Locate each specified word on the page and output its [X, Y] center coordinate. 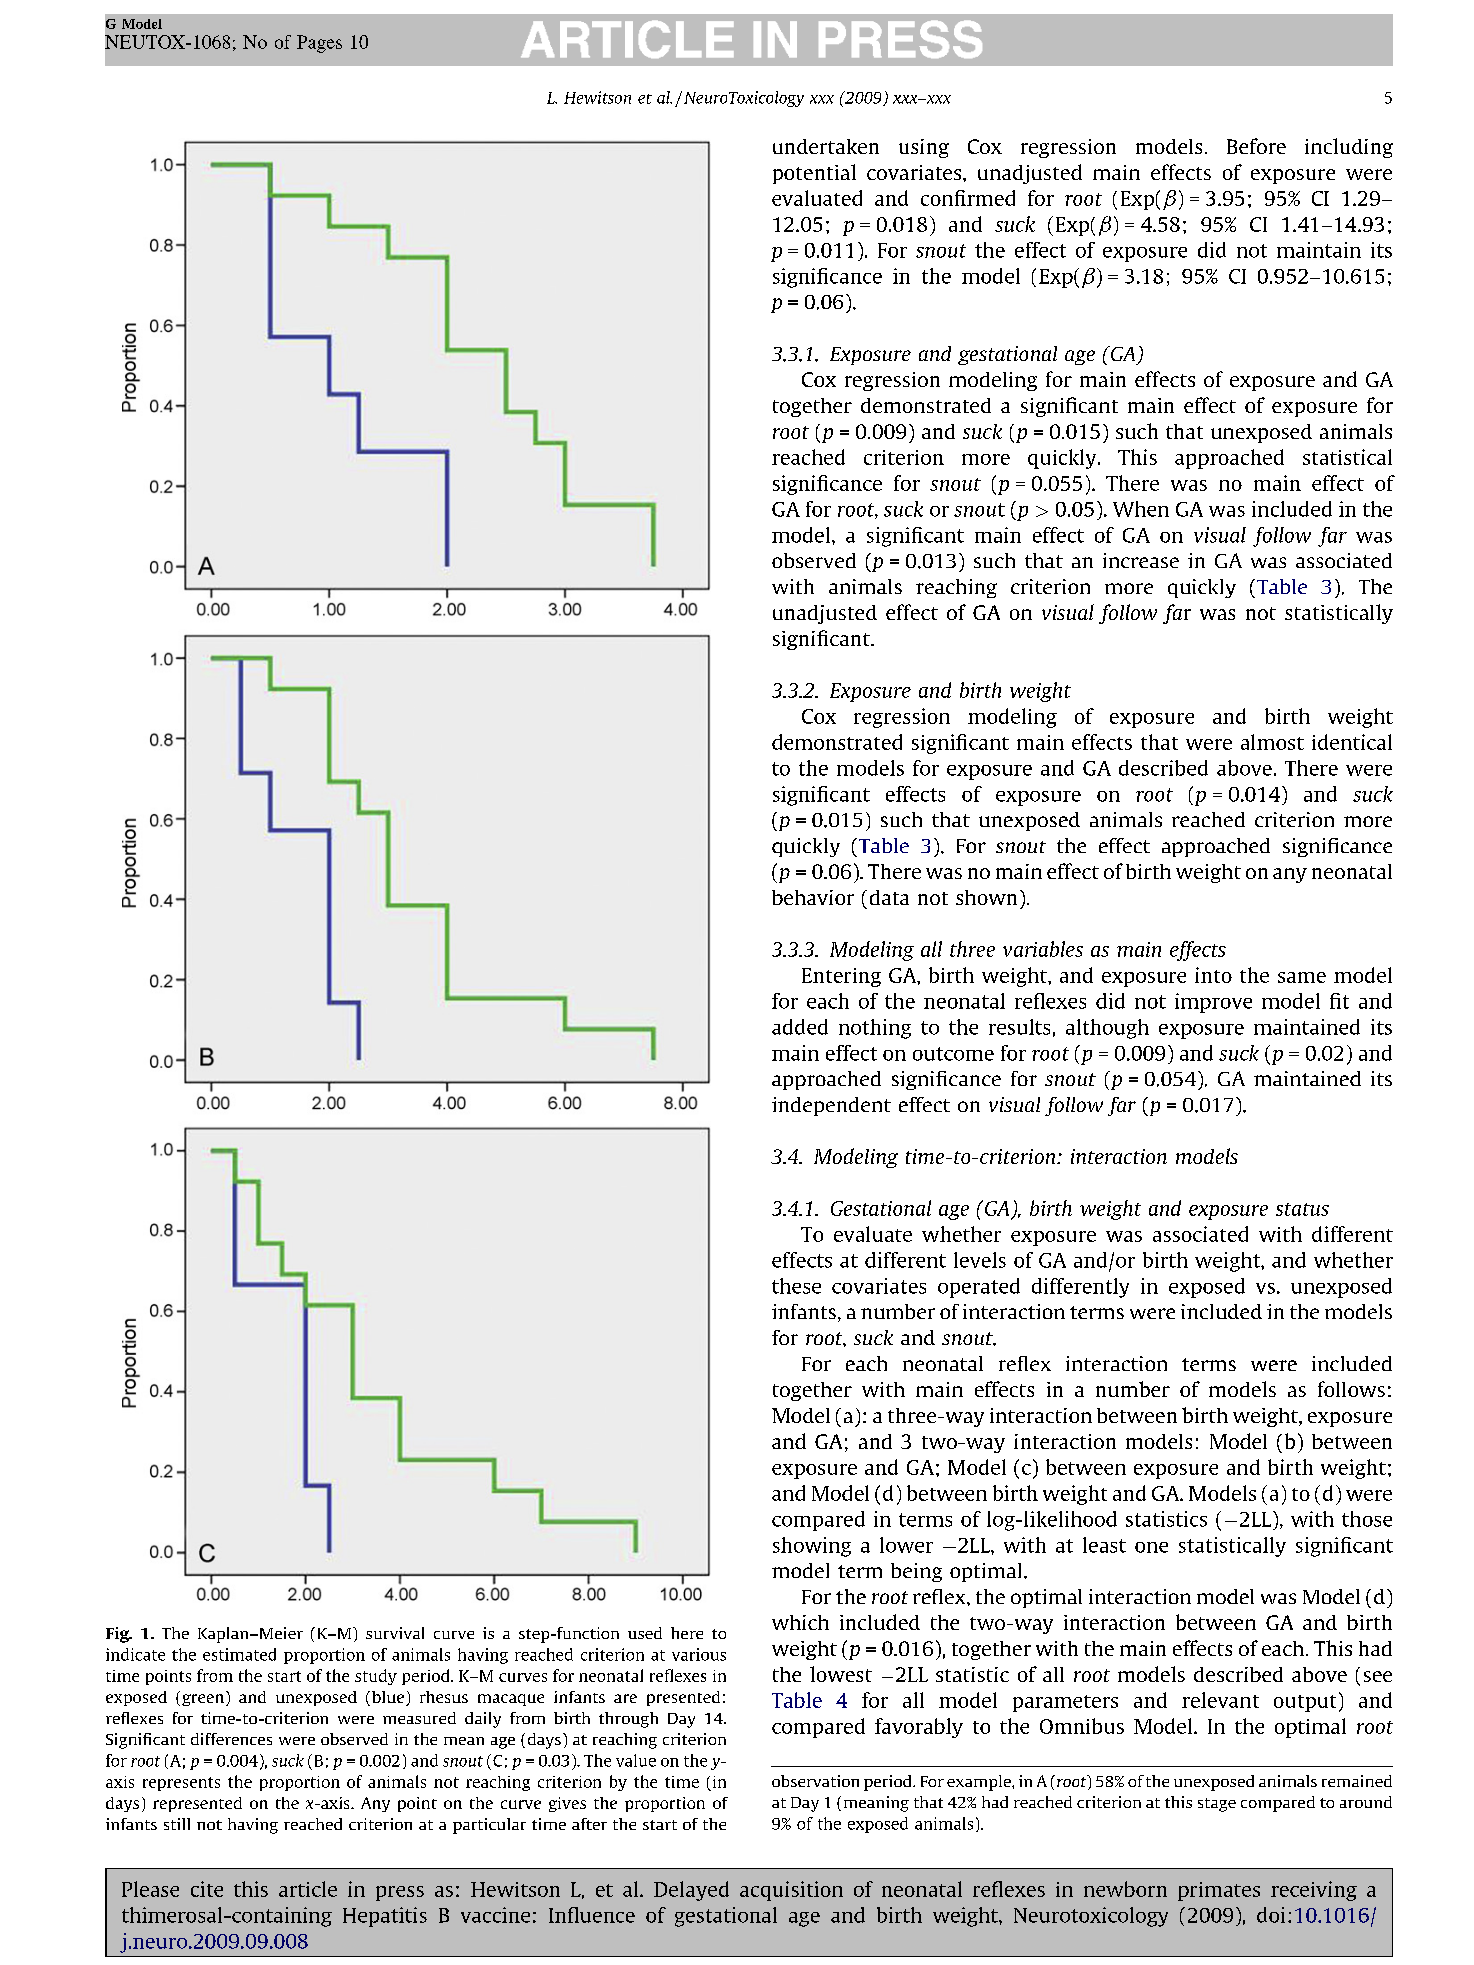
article [308, 1889]
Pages [319, 44]
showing [812, 1547]
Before [1256, 146]
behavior [813, 897]
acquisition [791, 1891]
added [800, 1027]
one [1151, 1547]
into [1213, 975]
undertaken [826, 146]
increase [1141, 560]
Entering [841, 977]
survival [395, 1633]
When [1141, 509]
